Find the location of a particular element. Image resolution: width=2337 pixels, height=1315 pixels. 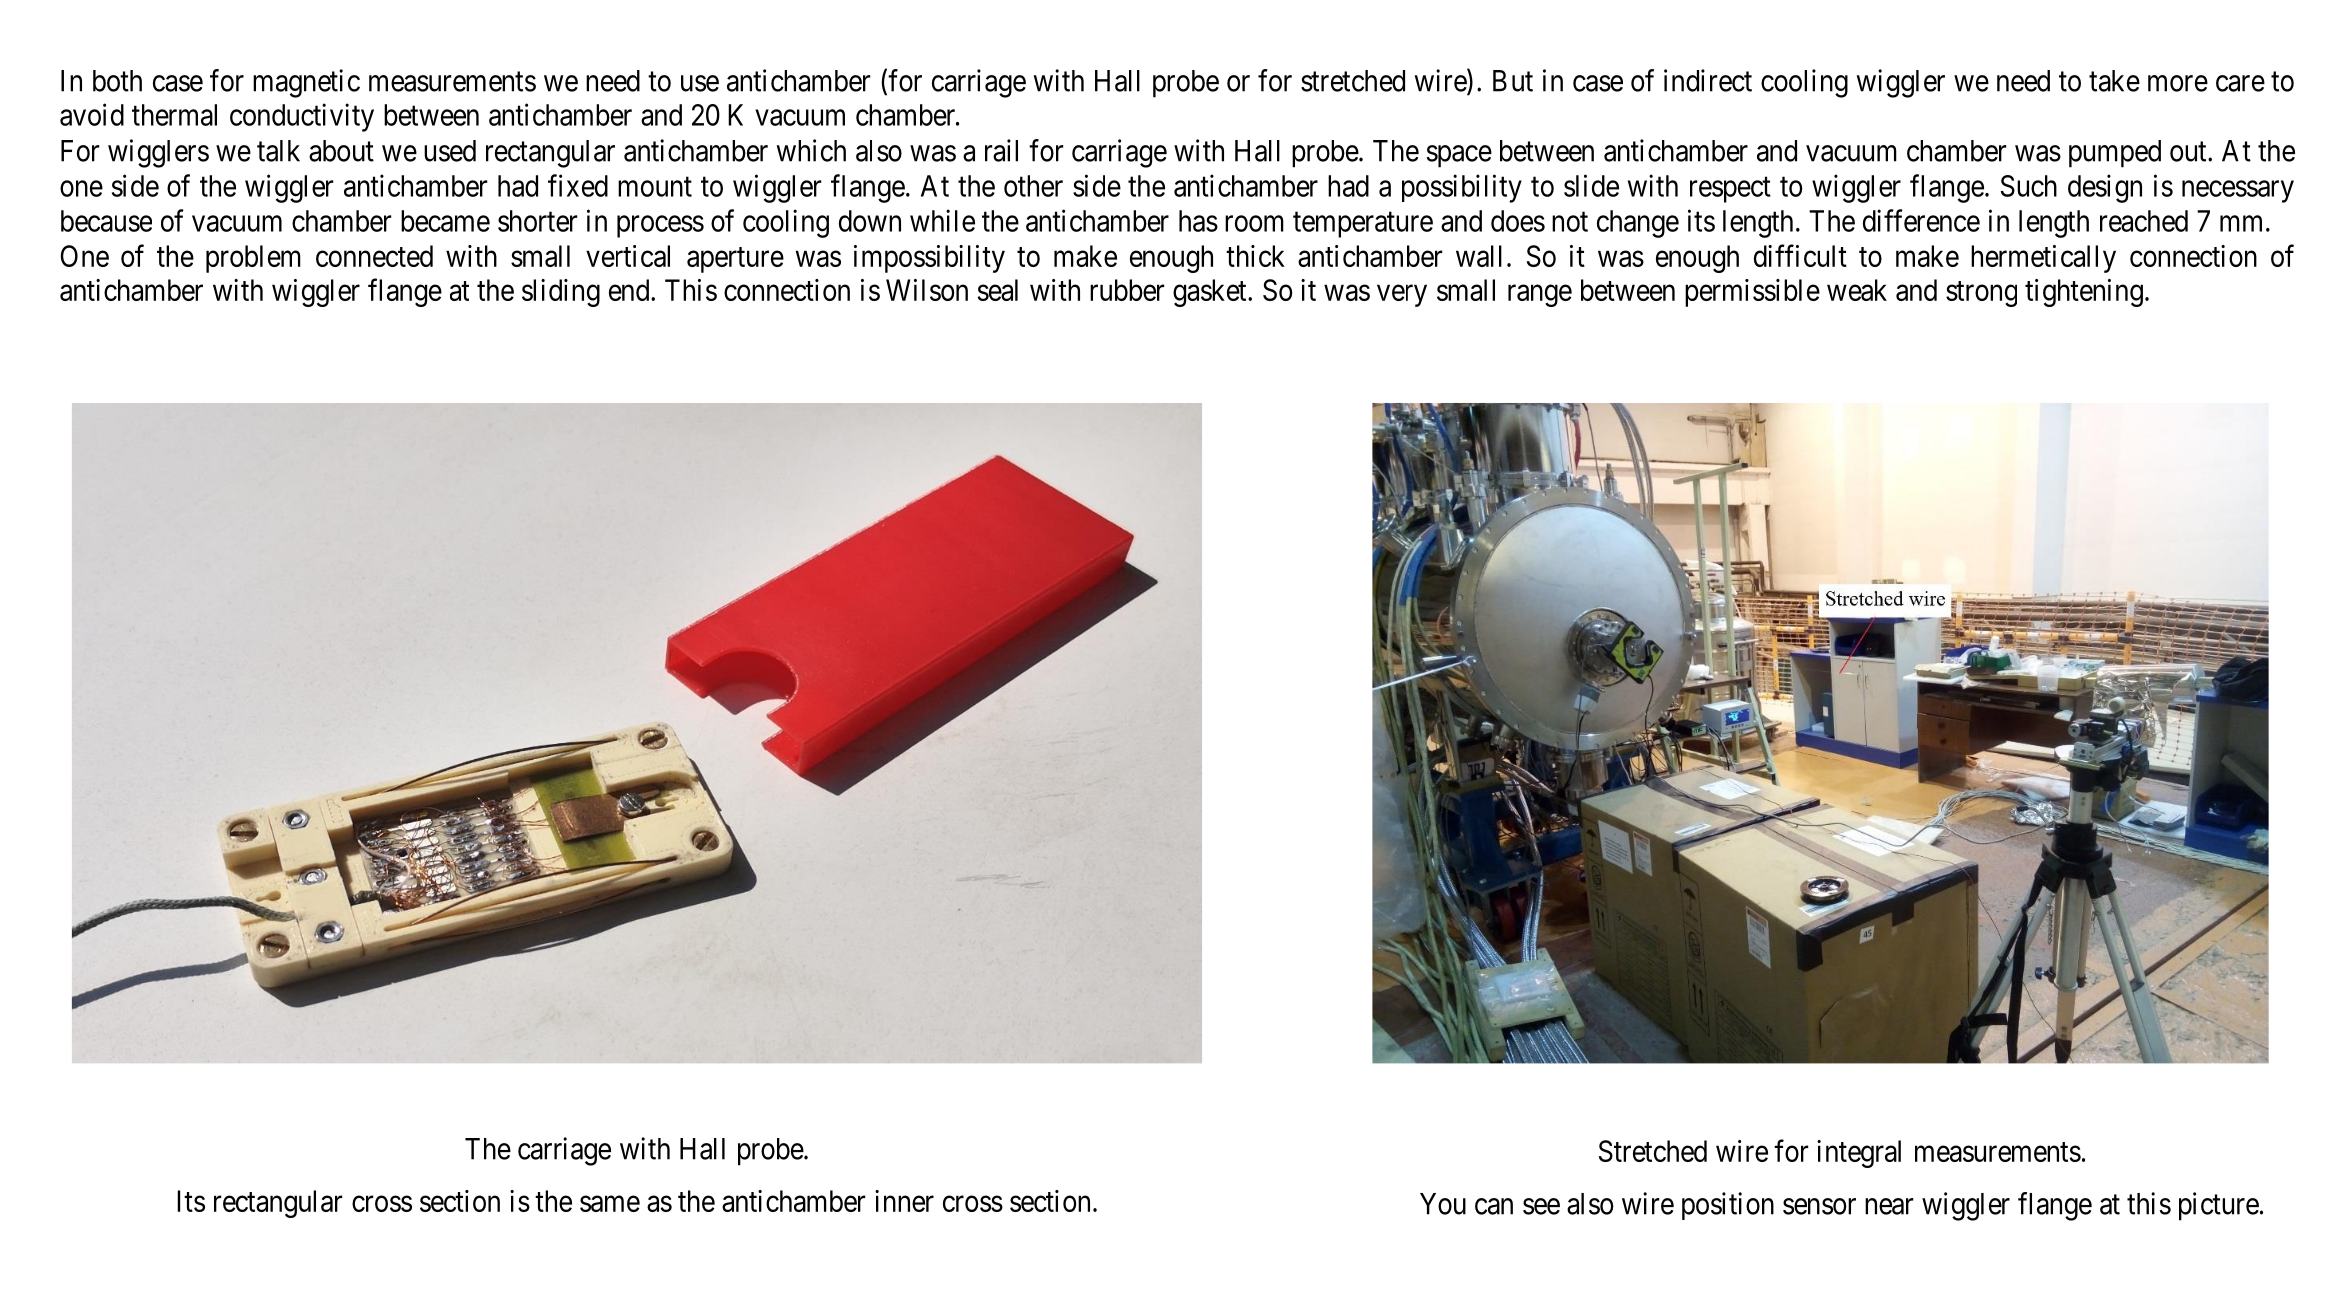

rail is located at coordinates (1001, 150).
